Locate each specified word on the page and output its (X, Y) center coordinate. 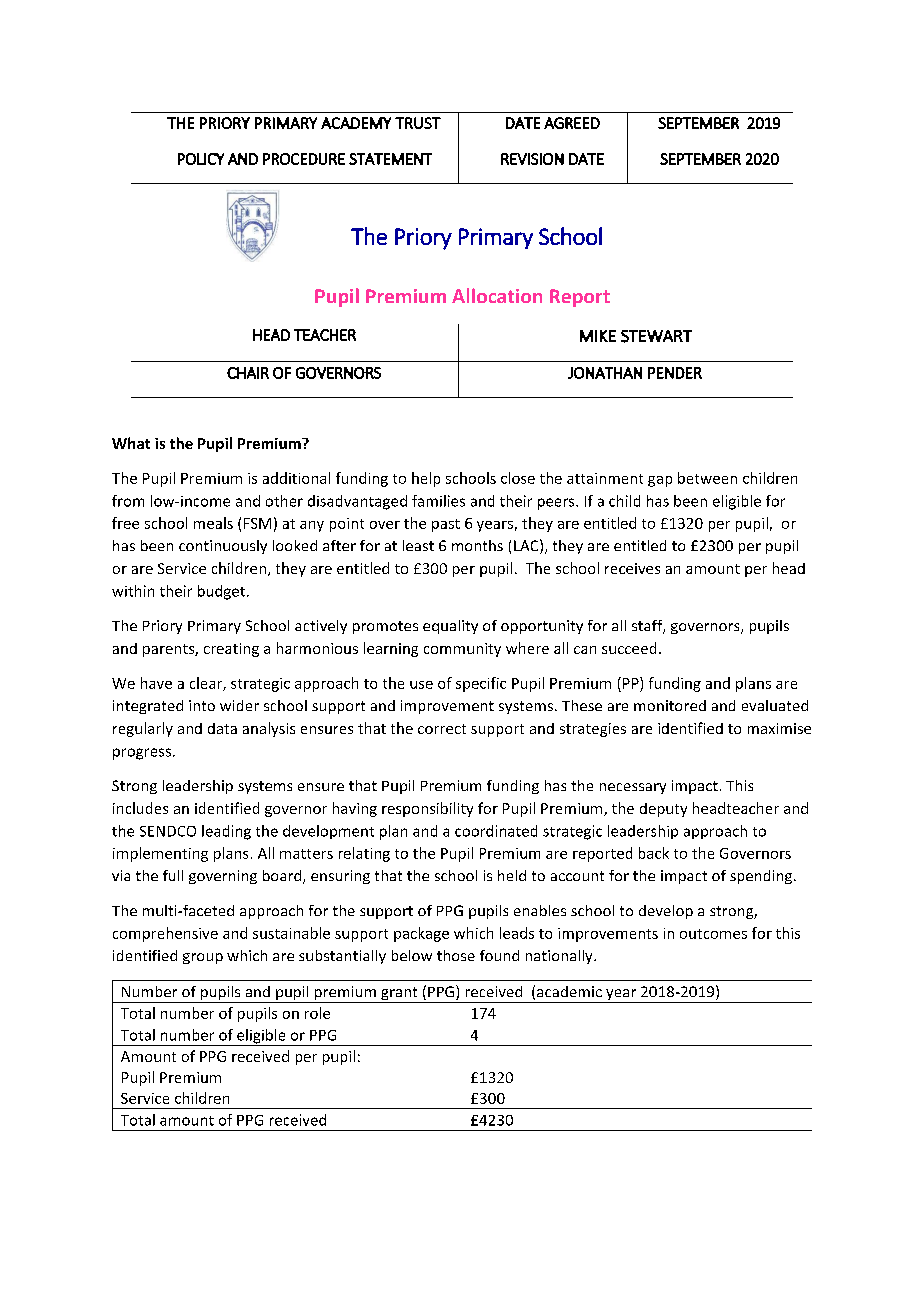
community (462, 650)
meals (213, 523)
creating (231, 650)
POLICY (201, 159)
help (426, 479)
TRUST (418, 123)
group (203, 958)
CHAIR (248, 373)
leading (226, 832)
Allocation (497, 295)
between (707, 478)
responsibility (427, 809)
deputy (663, 810)
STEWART (656, 336)
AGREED (572, 123)
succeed (629, 648)
